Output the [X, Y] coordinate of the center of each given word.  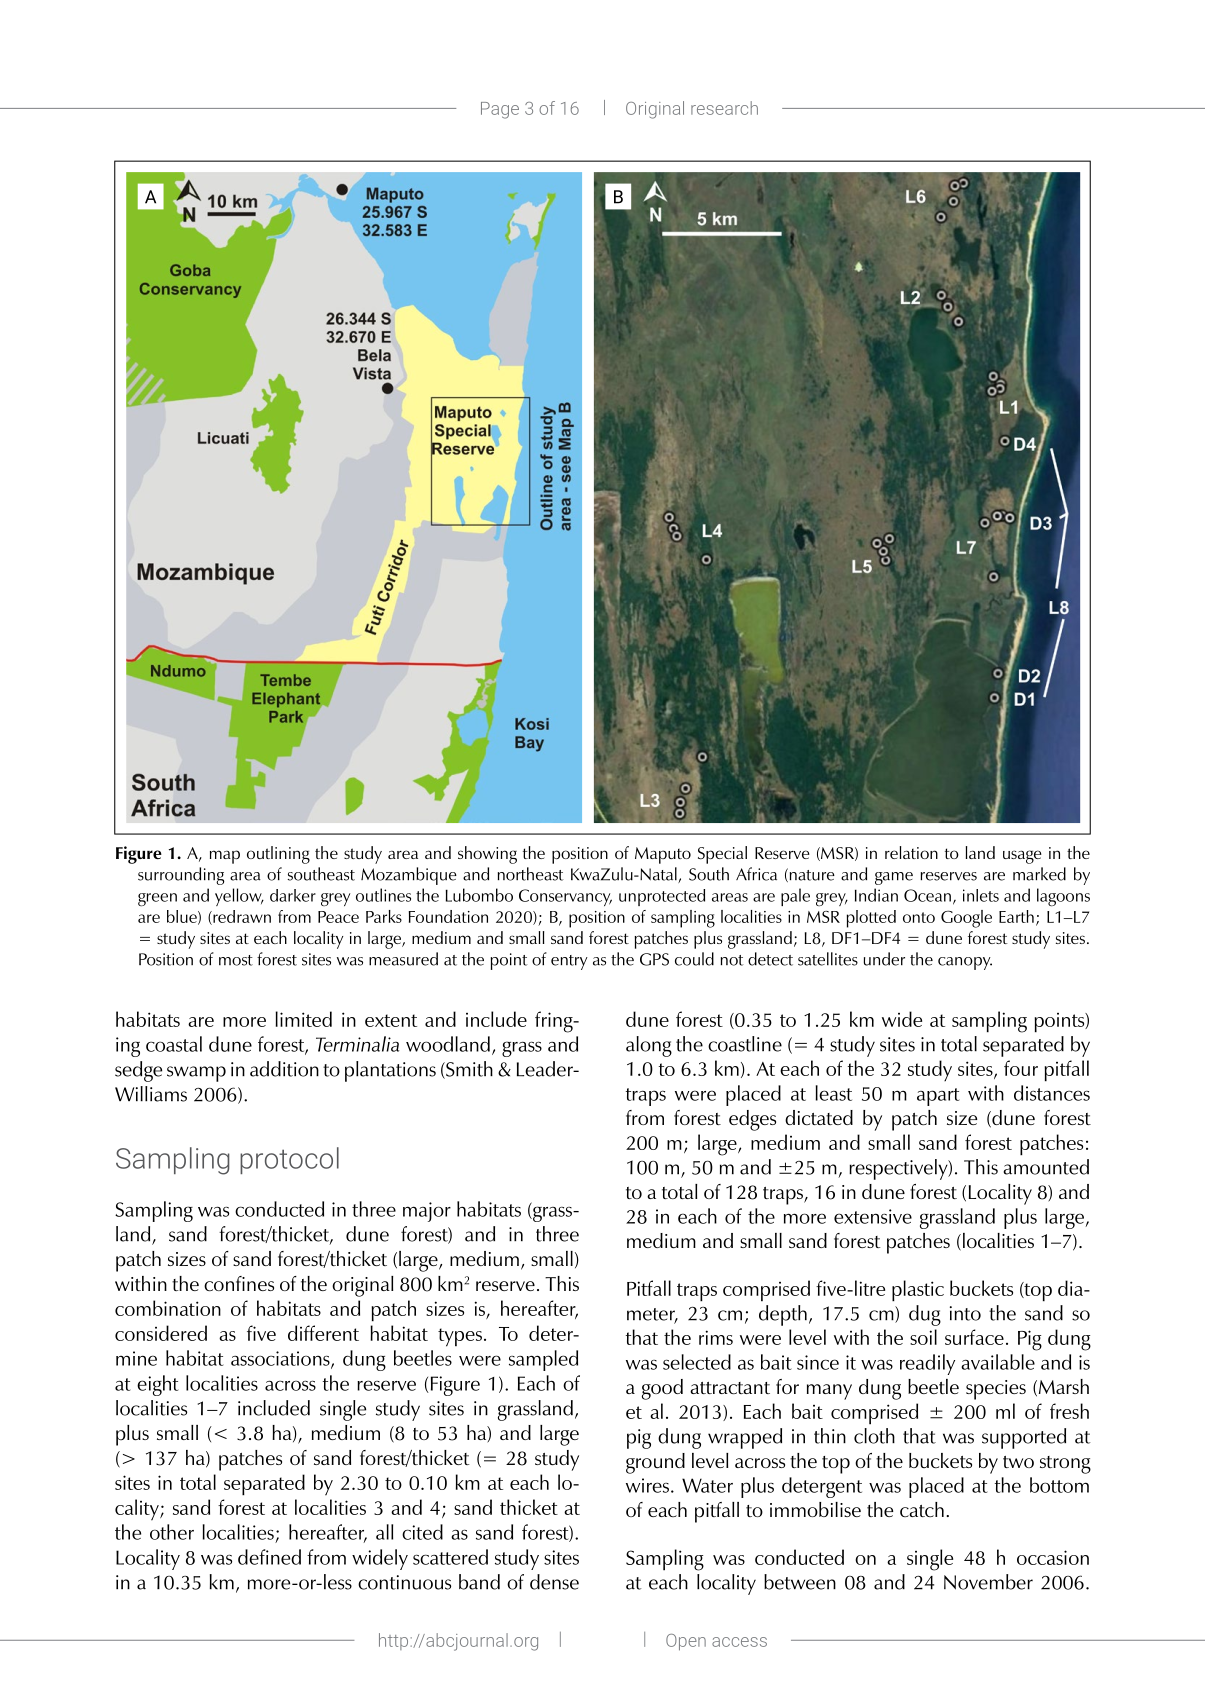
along [649, 1046]
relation [911, 852]
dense [554, 1582]
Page [500, 110]
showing [487, 855]
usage [1022, 857]
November [988, 1582]
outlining [278, 855]
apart [938, 1097]
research [724, 108]
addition [284, 1069]
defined [269, 1557]
